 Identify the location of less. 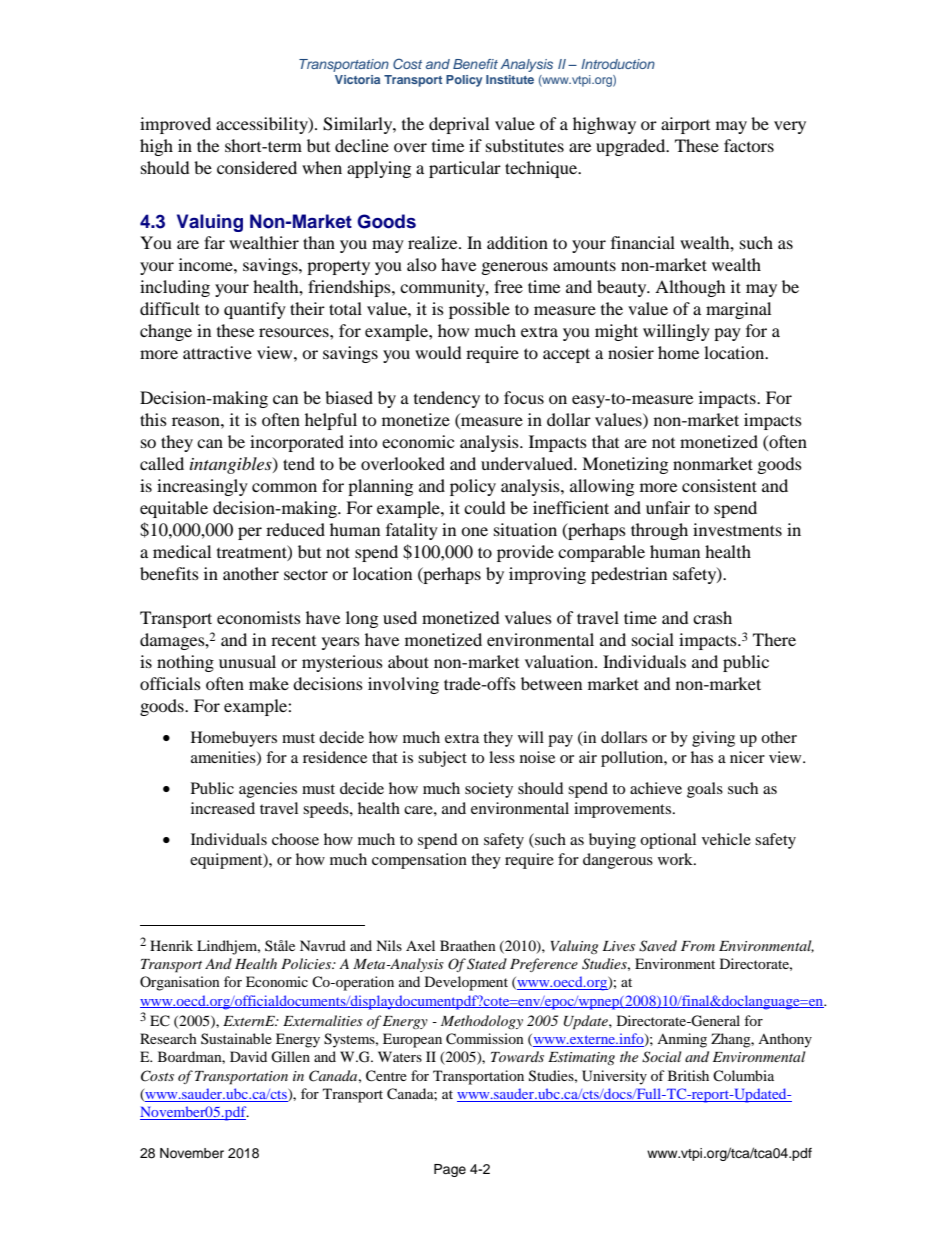
(502, 757).
